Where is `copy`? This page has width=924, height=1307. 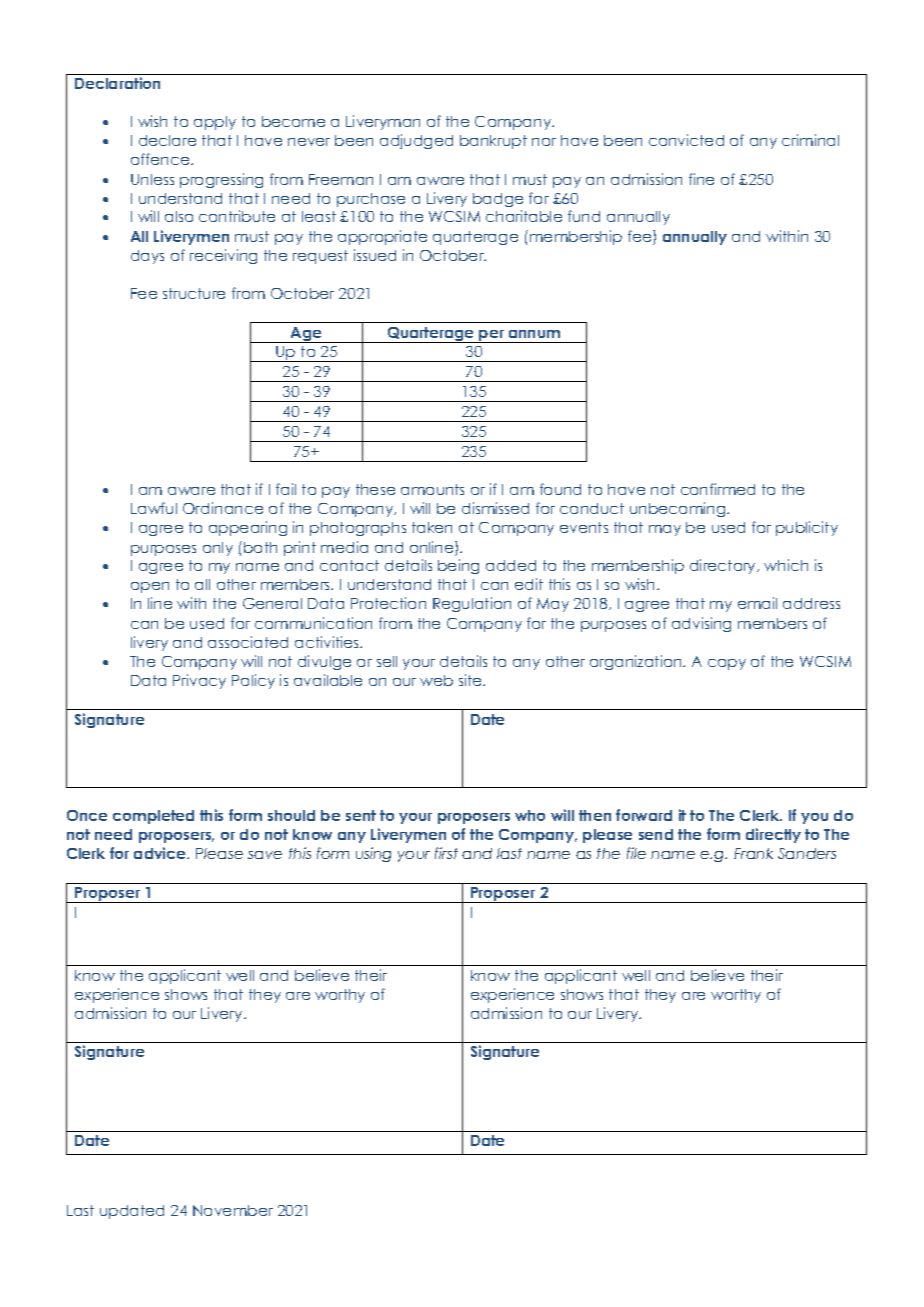
copy is located at coordinates (727, 664).
